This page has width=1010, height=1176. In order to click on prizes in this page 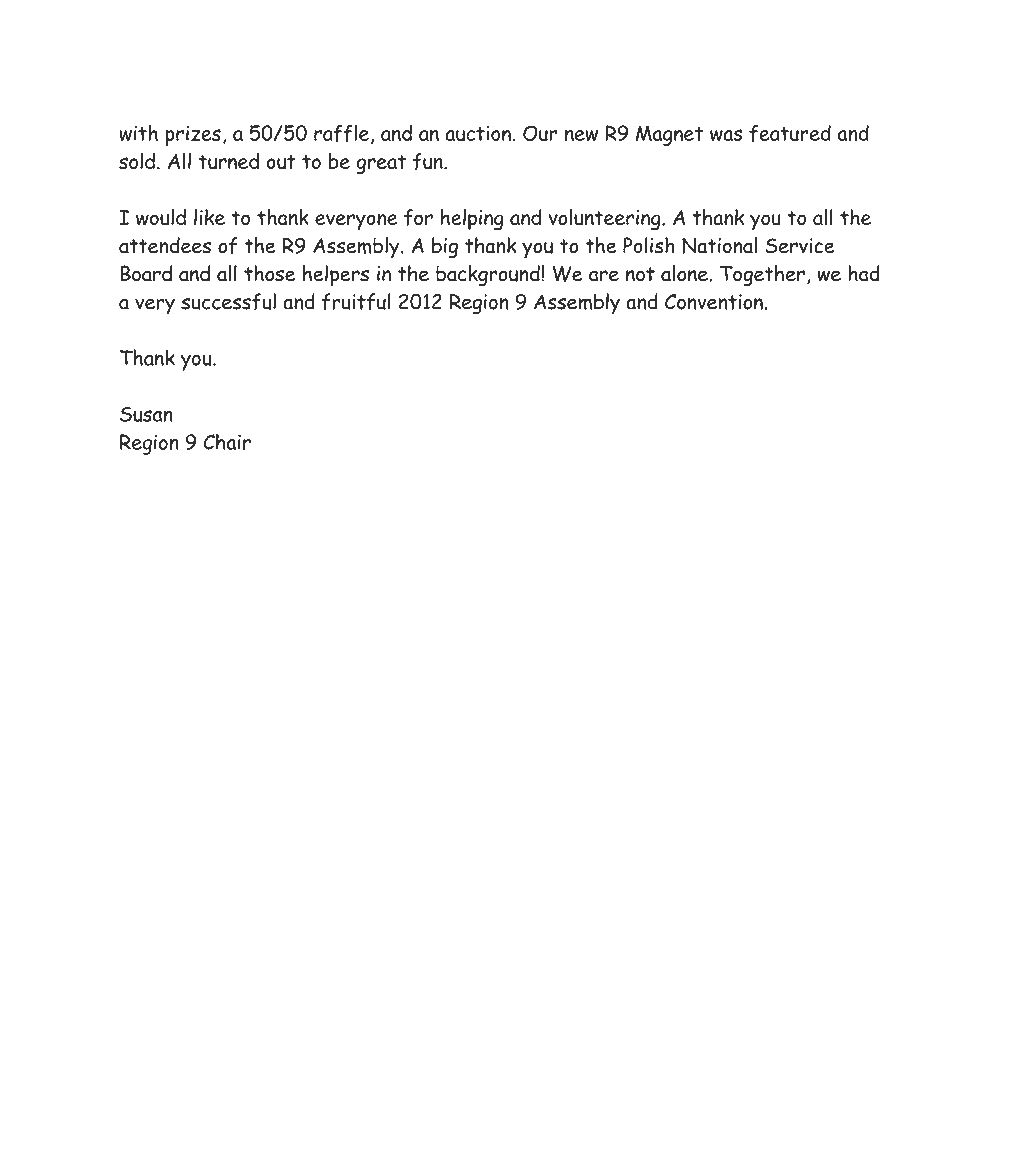, I will do `click(193, 136)`.
